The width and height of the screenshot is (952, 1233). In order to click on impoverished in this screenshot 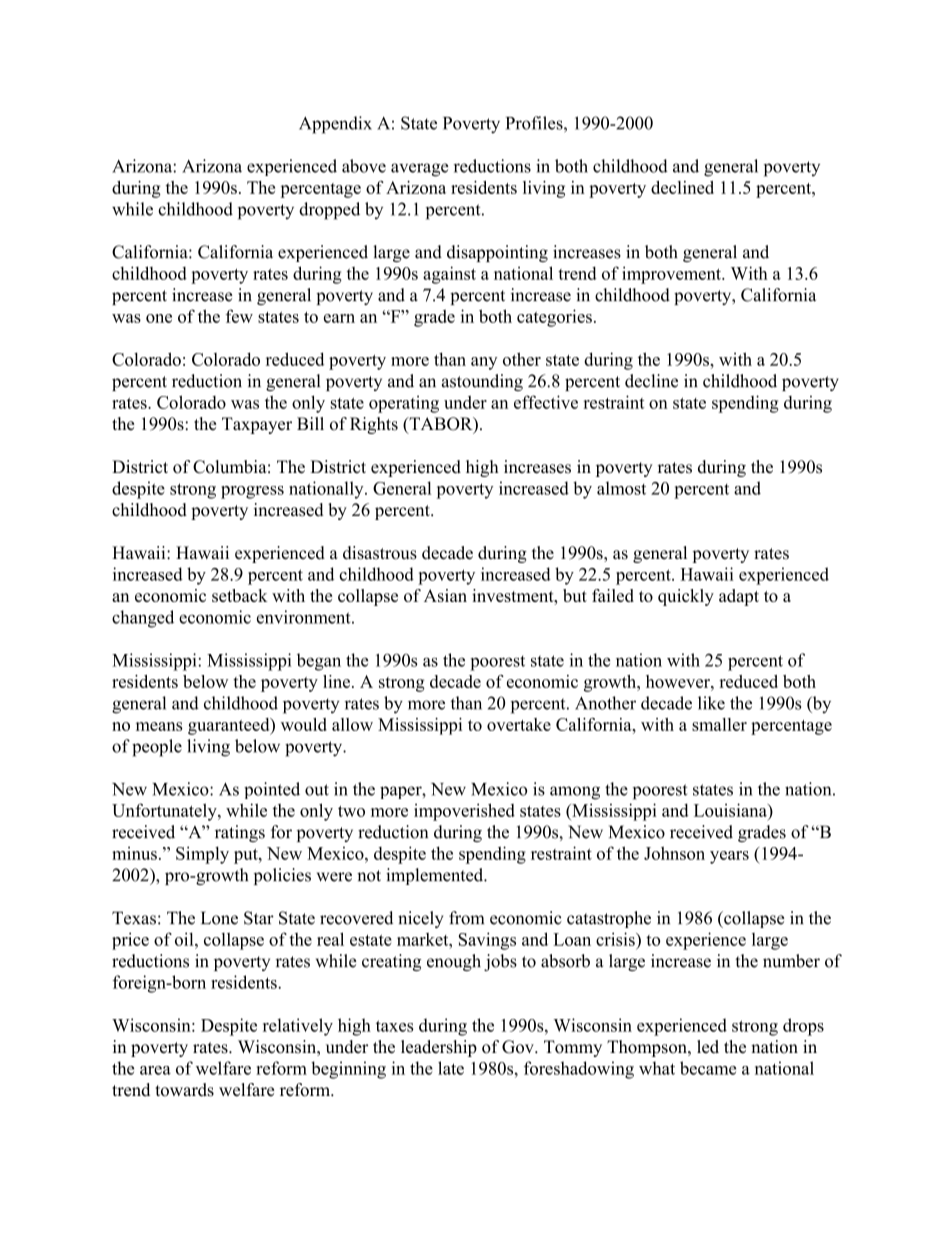, I will do `click(464, 812)`.
